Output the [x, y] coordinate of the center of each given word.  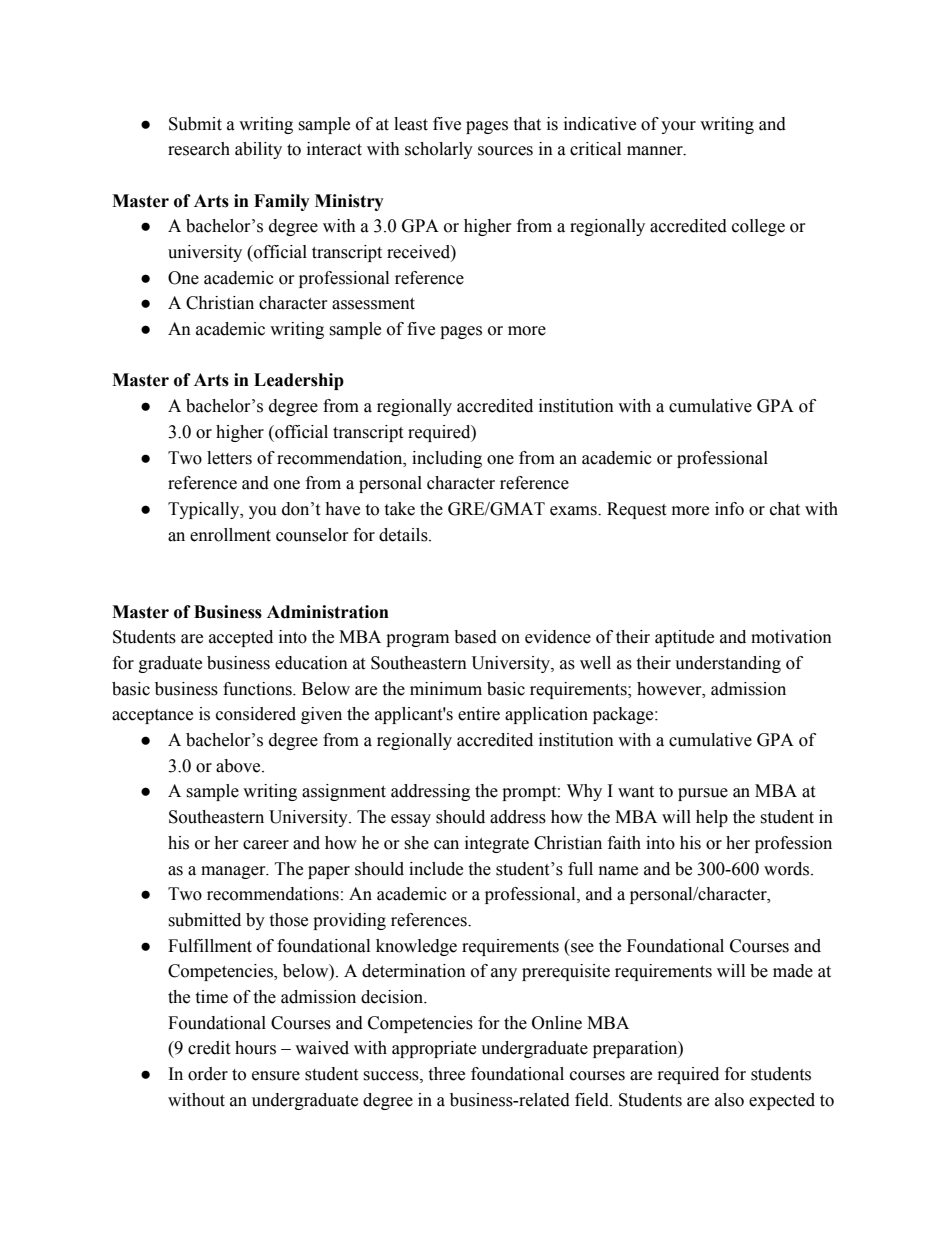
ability [258, 150]
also [729, 1100]
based [475, 637]
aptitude [684, 638]
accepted [241, 638]
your [678, 127]
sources [505, 151]
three [446, 1074]
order [208, 1074]
